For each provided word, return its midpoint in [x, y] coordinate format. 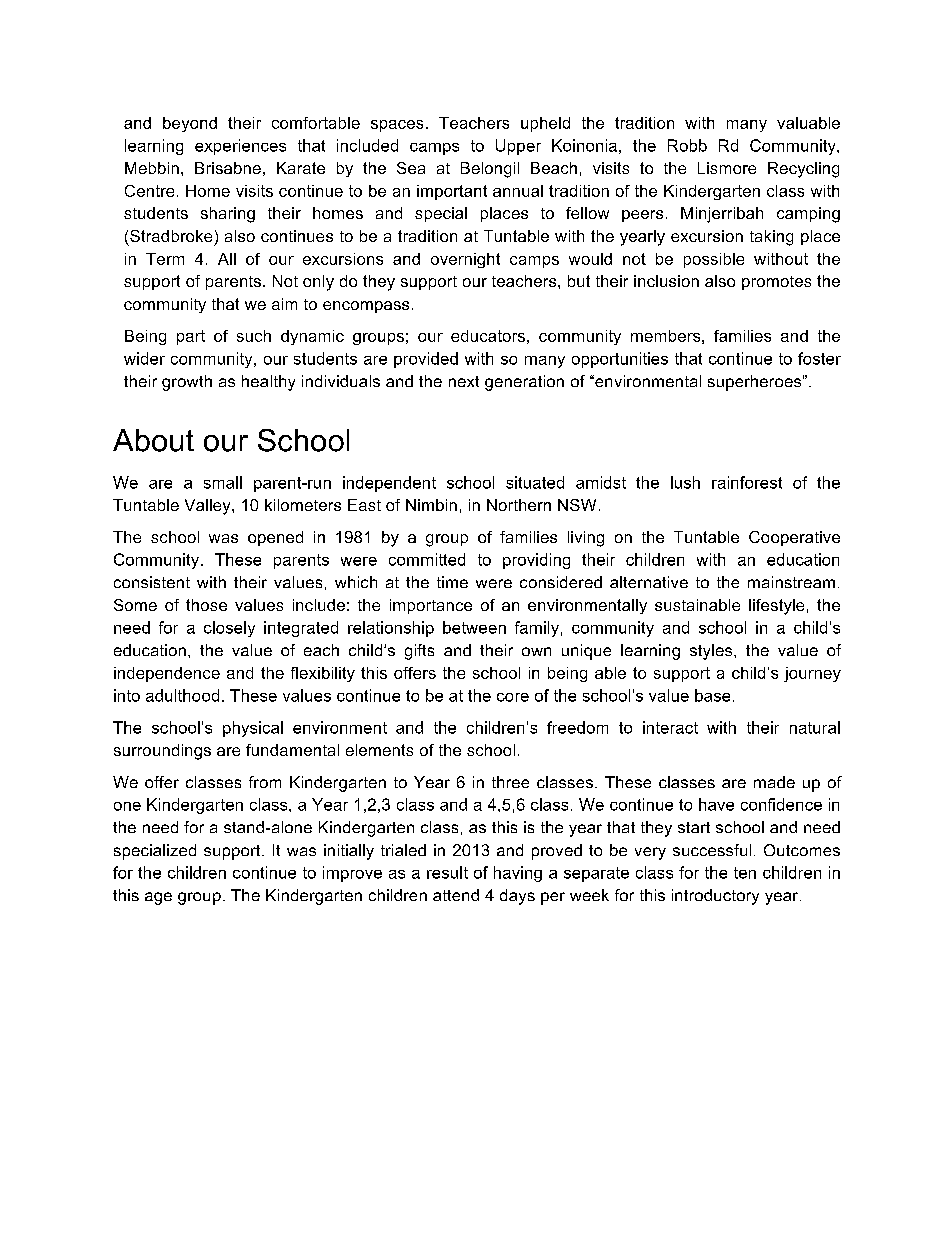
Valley [209, 507]
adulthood [182, 695]
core [513, 697]
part [191, 337]
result [447, 872]
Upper [518, 147]
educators [488, 336]
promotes [776, 283]
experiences [240, 147]
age [158, 898]
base [712, 695]
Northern [519, 505]
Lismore [727, 168]
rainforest [747, 482]
